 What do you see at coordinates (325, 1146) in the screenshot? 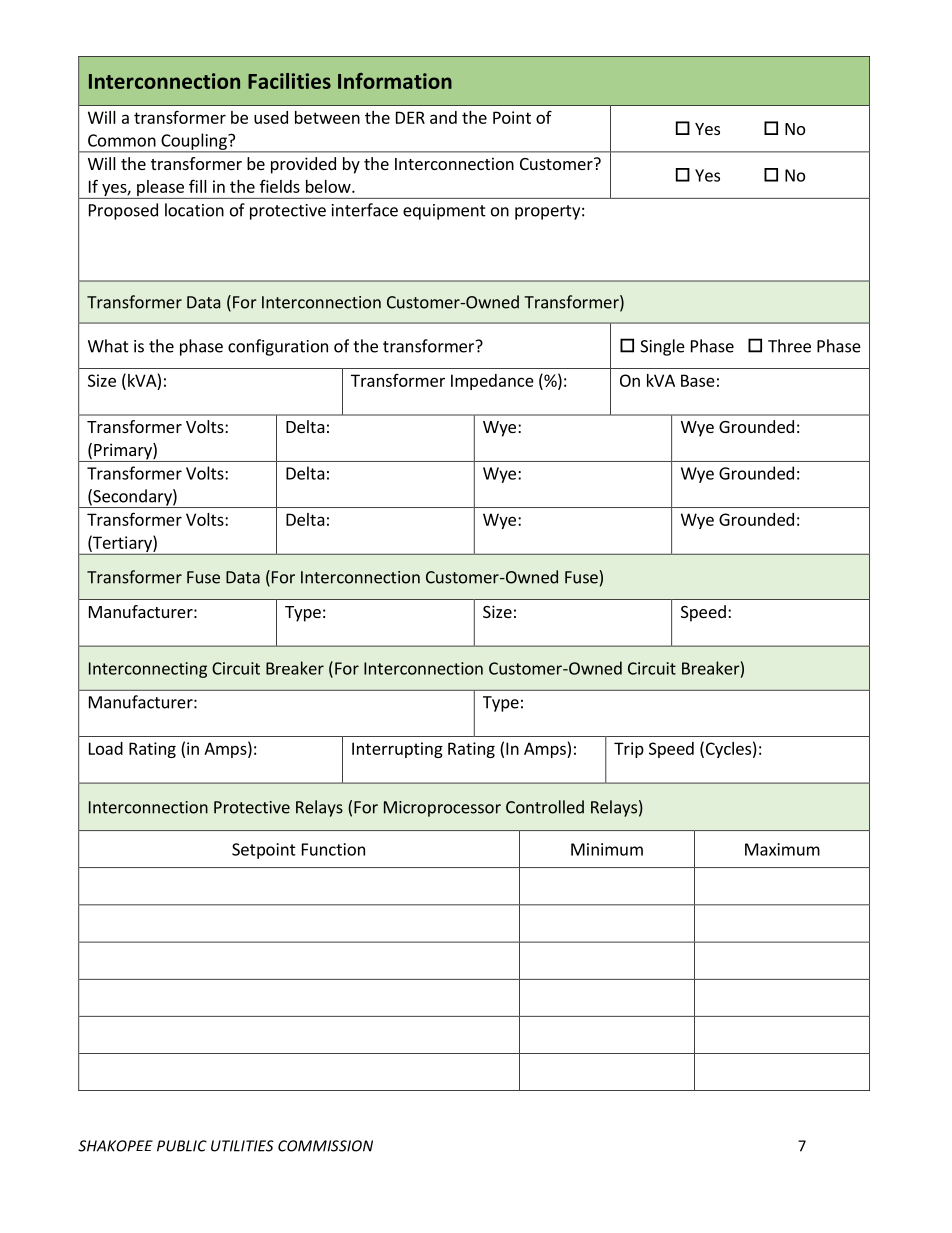
I see `COMMISSION` at bounding box center [325, 1146].
